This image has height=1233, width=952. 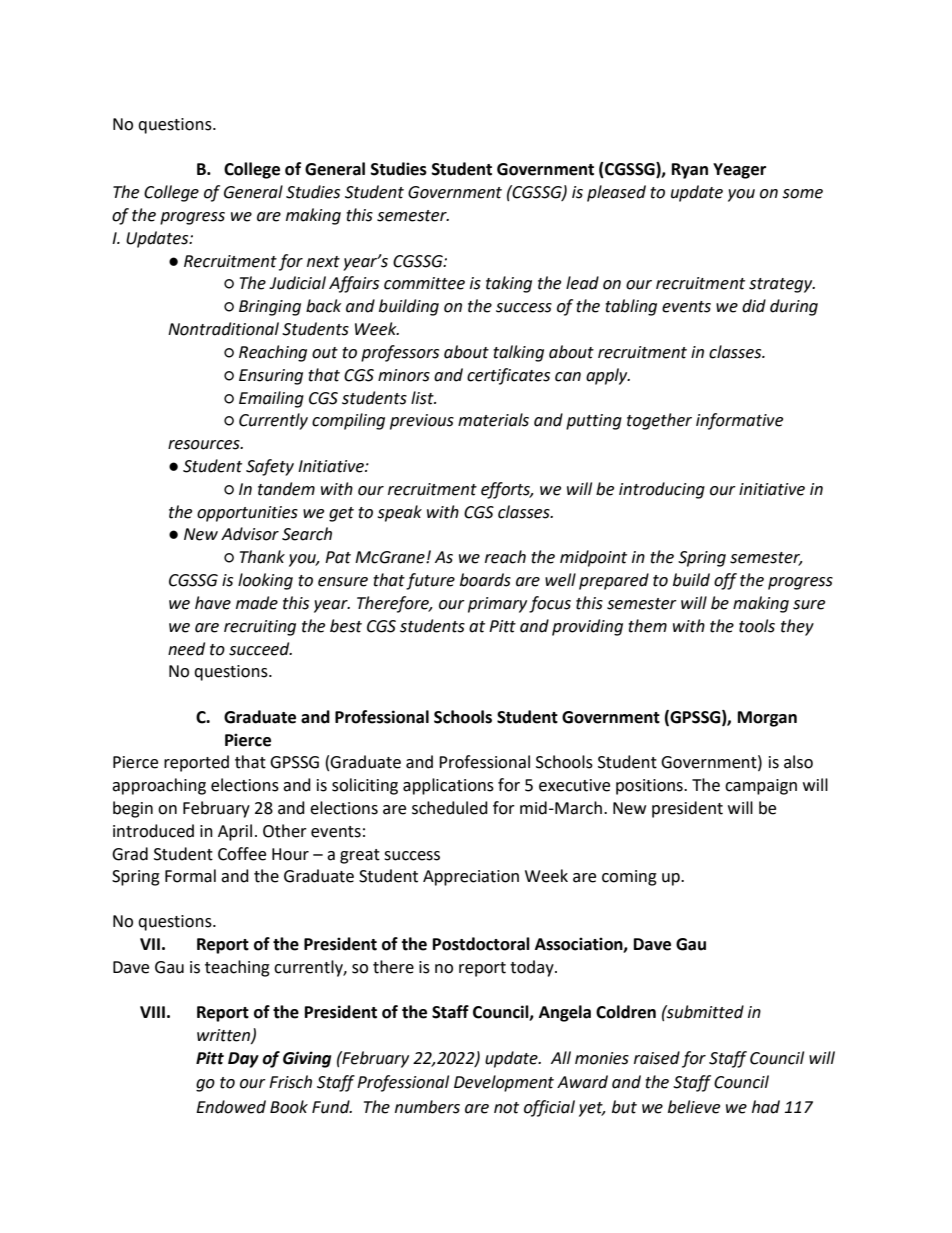 I want to click on Advisor, so click(x=250, y=534).
